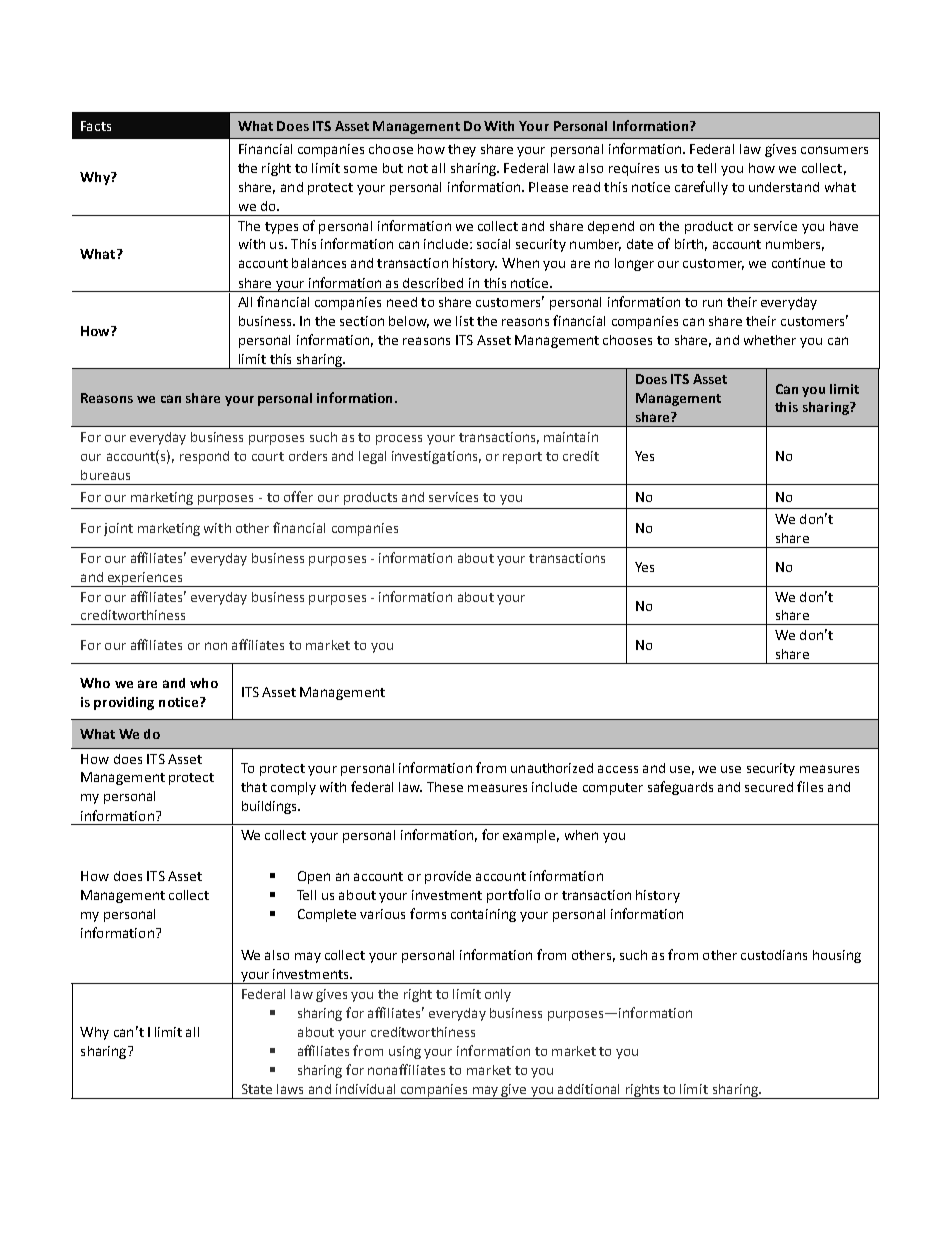 This document has height=1233, width=952. What do you see at coordinates (498, 995) in the document?
I see `only` at bounding box center [498, 995].
